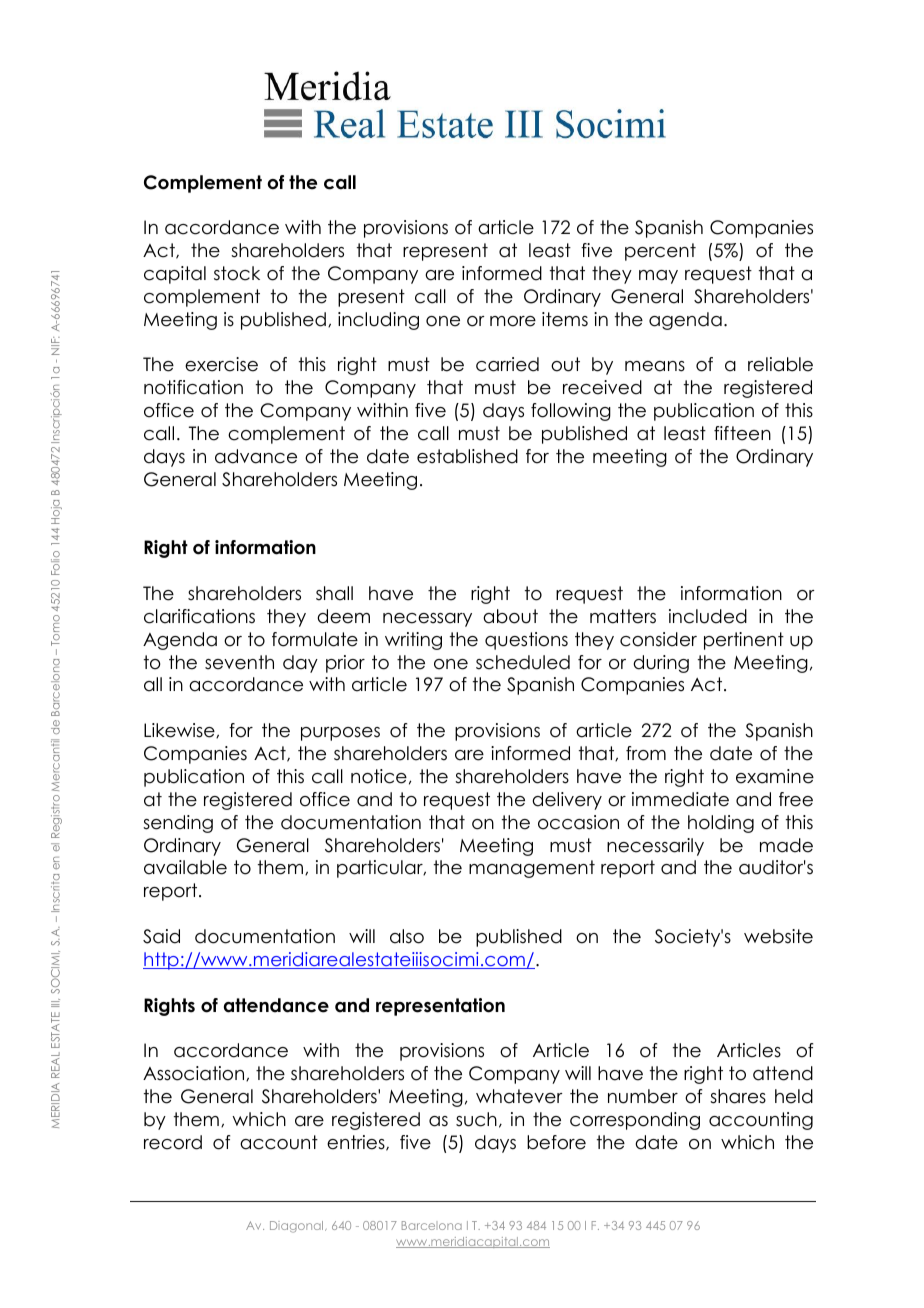  I want to click on about, so click(510, 616).
